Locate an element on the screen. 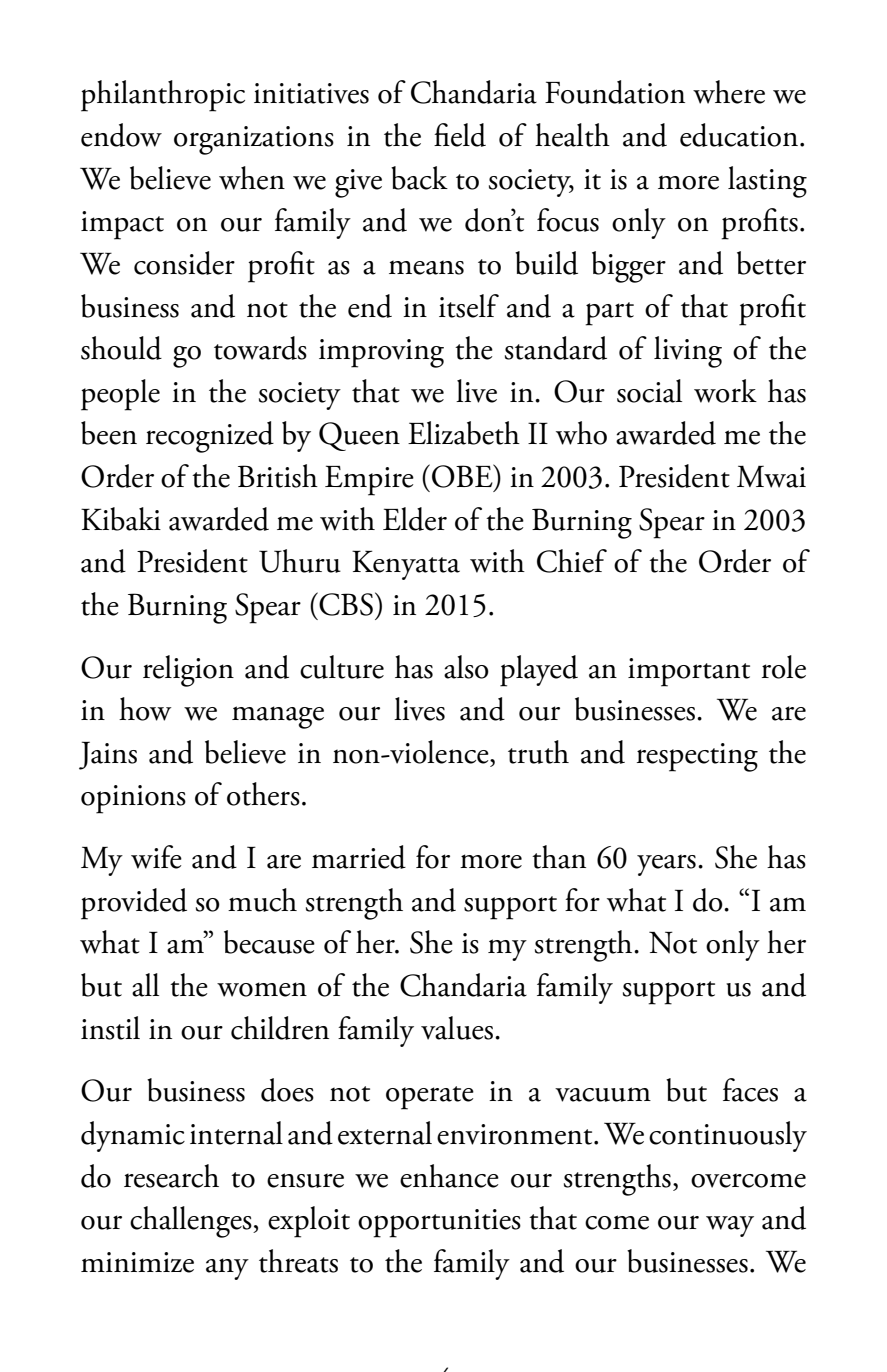 The width and height of the screenshot is (887, 1372). challenges is located at coordinates (192, 1222).
